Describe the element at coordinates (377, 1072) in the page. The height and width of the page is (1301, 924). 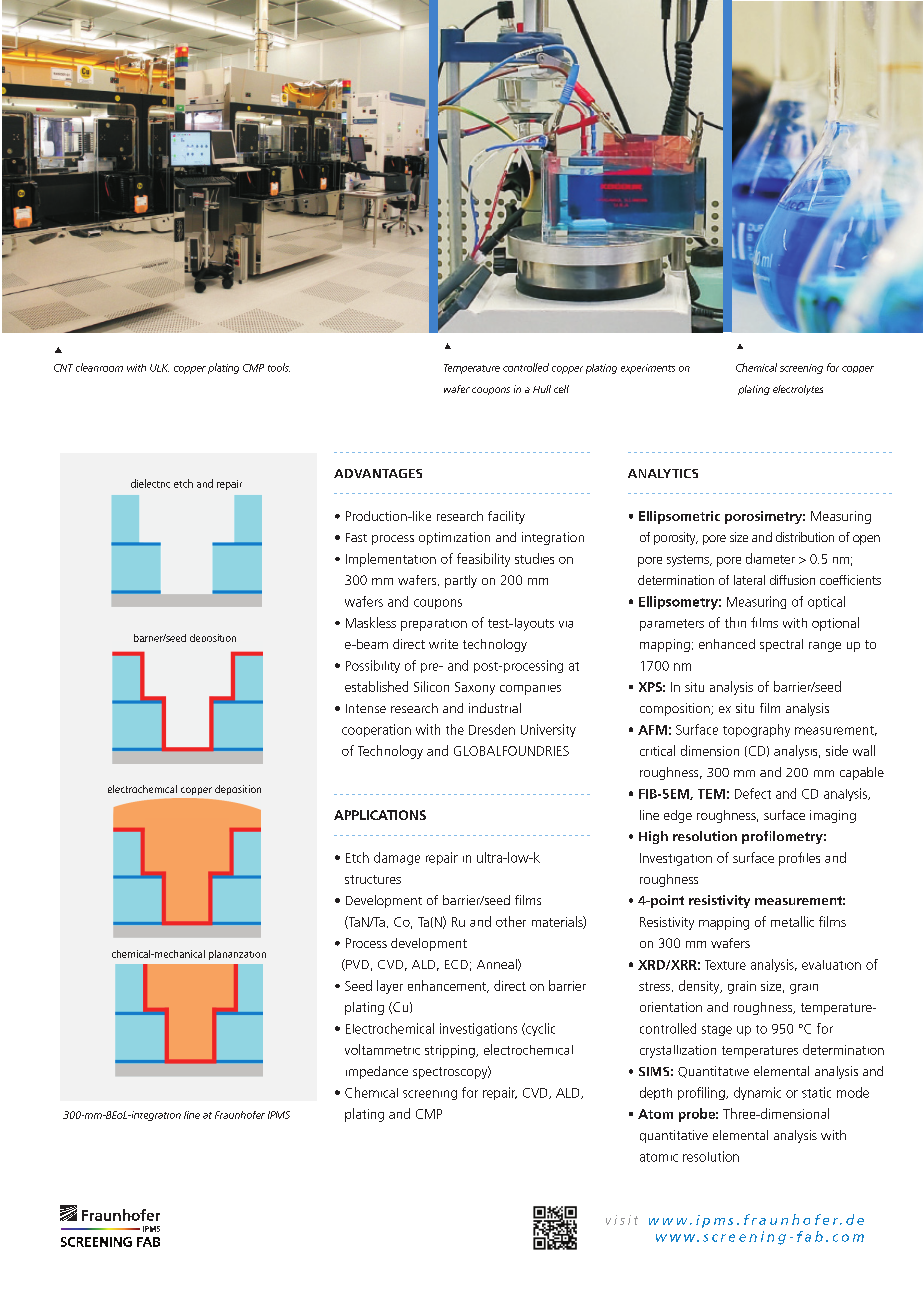
I see `impedance` at that location.
